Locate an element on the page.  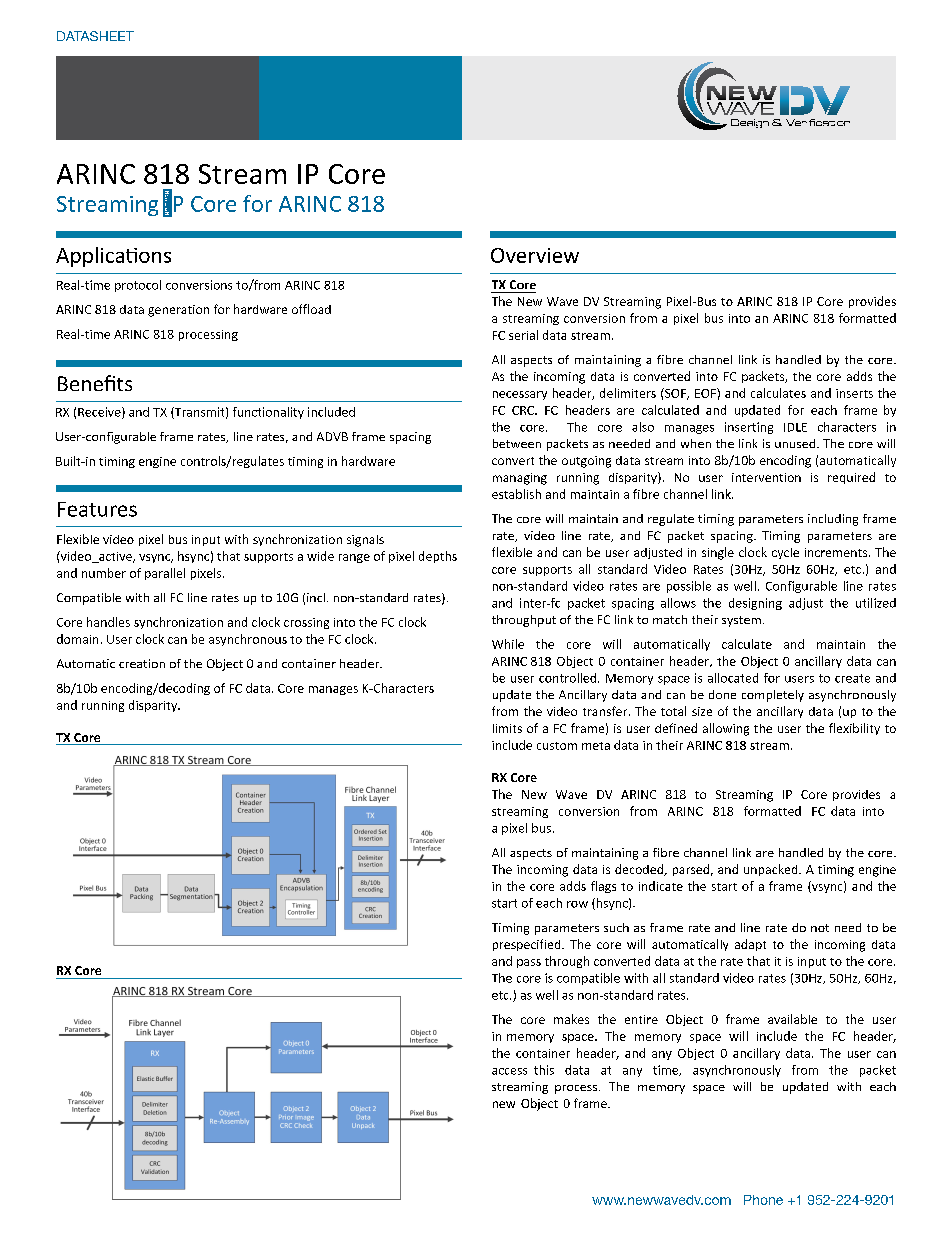
prespecified is located at coordinates (528, 945).
